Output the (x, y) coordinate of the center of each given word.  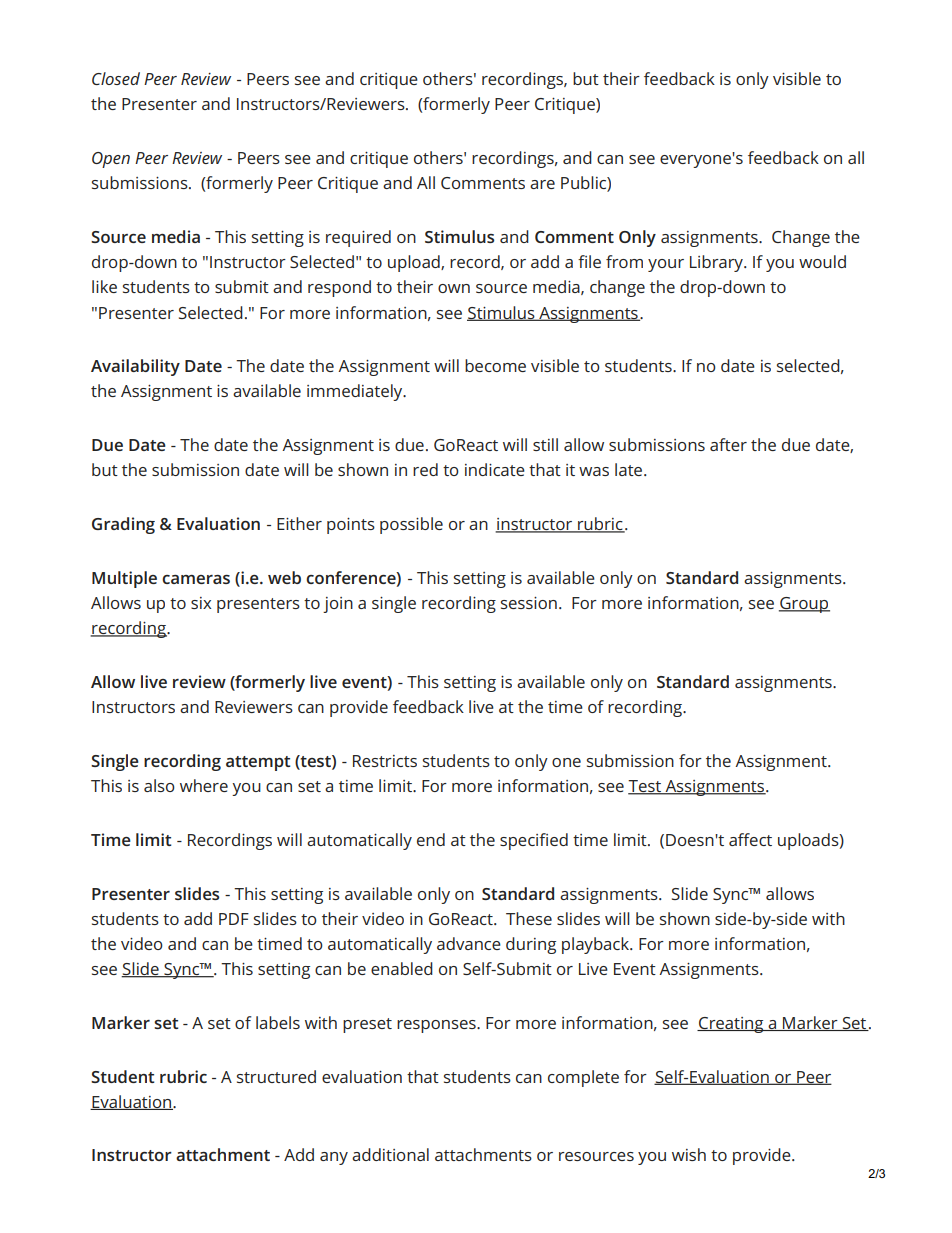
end (431, 839)
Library (717, 263)
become (495, 365)
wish (689, 1154)
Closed (116, 78)
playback (597, 945)
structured (276, 1076)
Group (804, 605)
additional (390, 1154)
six (201, 603)
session (529, 603)
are (542, 184)
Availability (135, 367)
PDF (234, 919)
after (728, 444)
